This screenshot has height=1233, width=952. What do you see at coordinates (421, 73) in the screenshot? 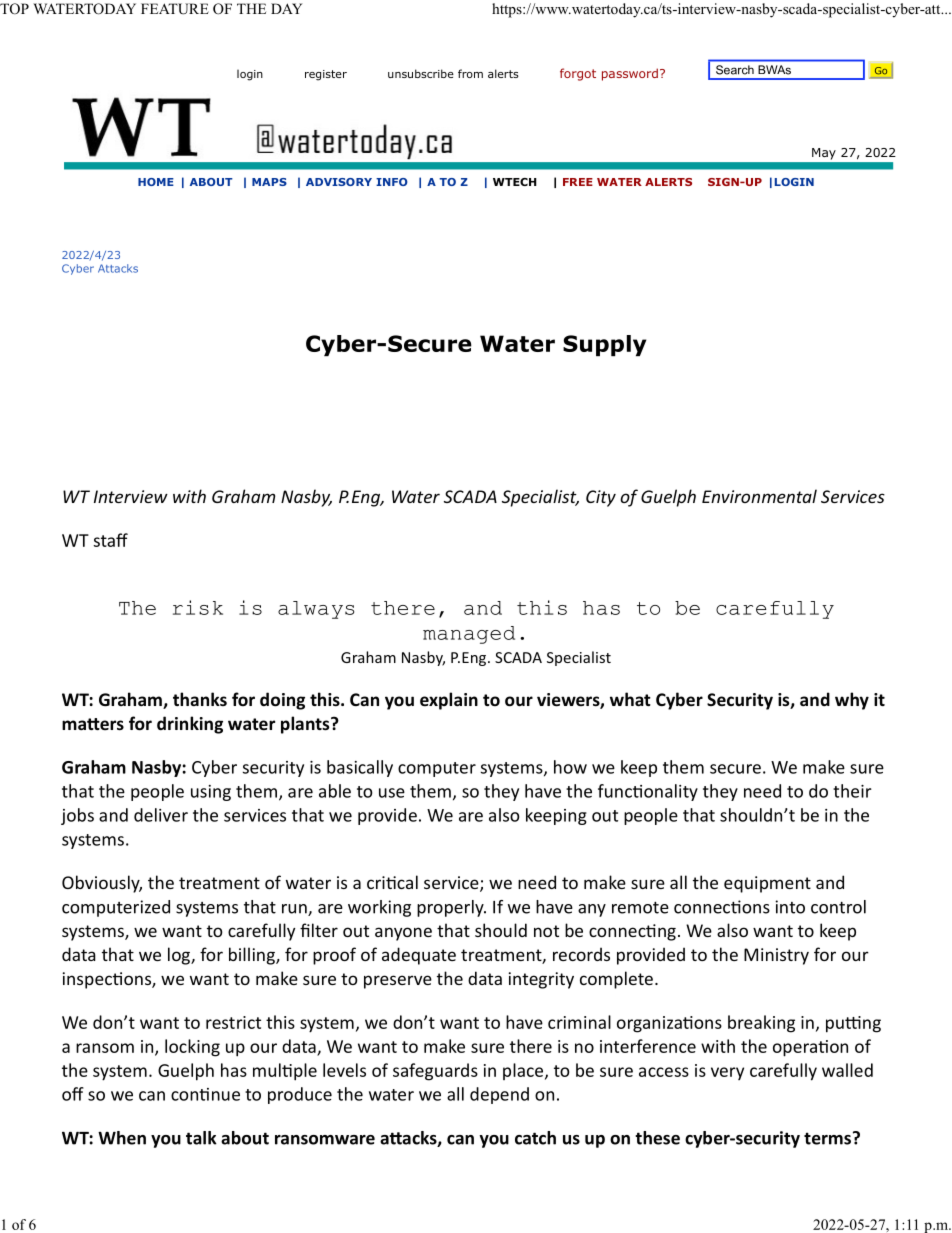
I see `unsubscribe` at bounding box center [421, 73].
